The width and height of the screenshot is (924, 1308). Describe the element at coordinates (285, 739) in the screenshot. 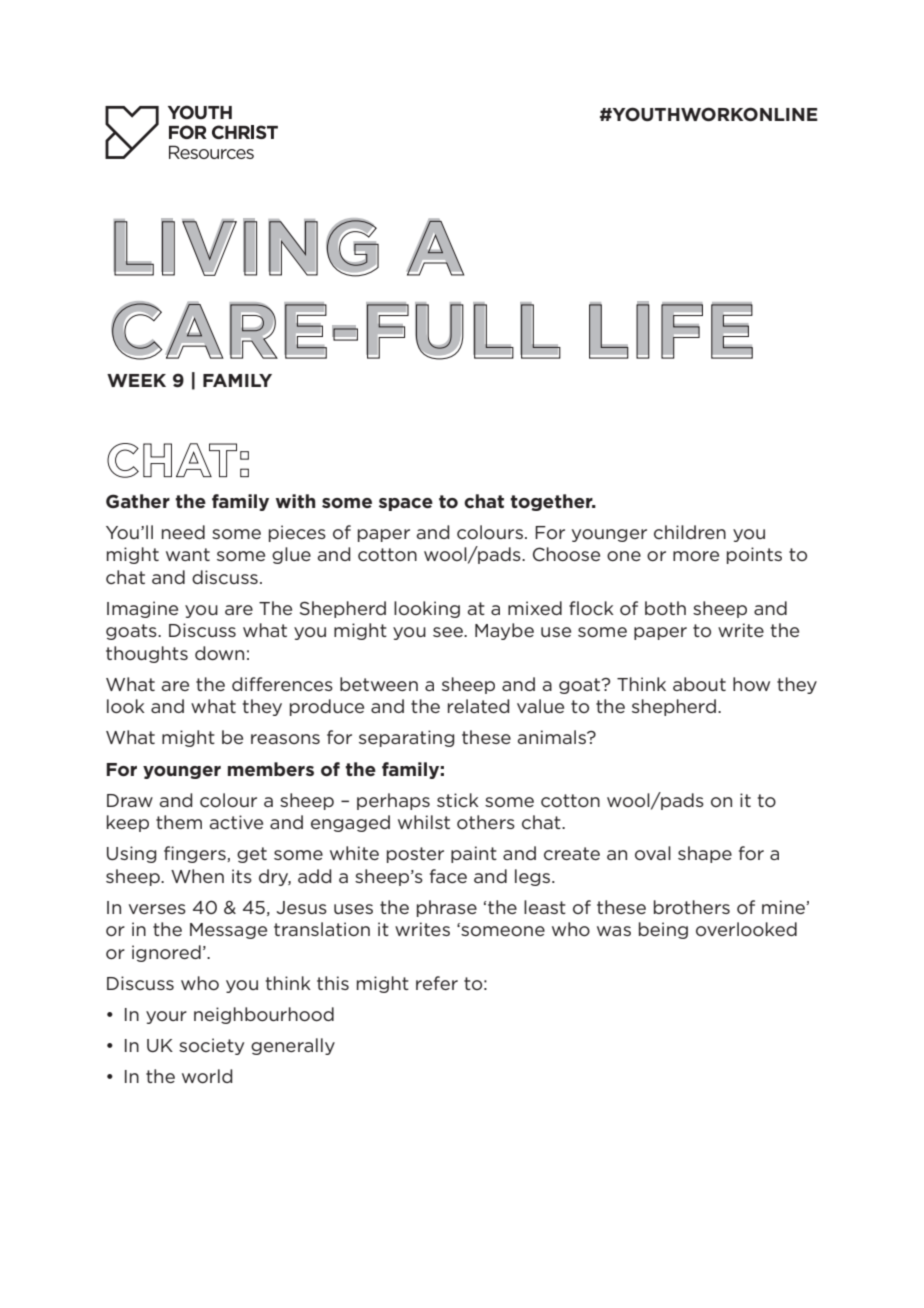

I see `reasons` at that location.
